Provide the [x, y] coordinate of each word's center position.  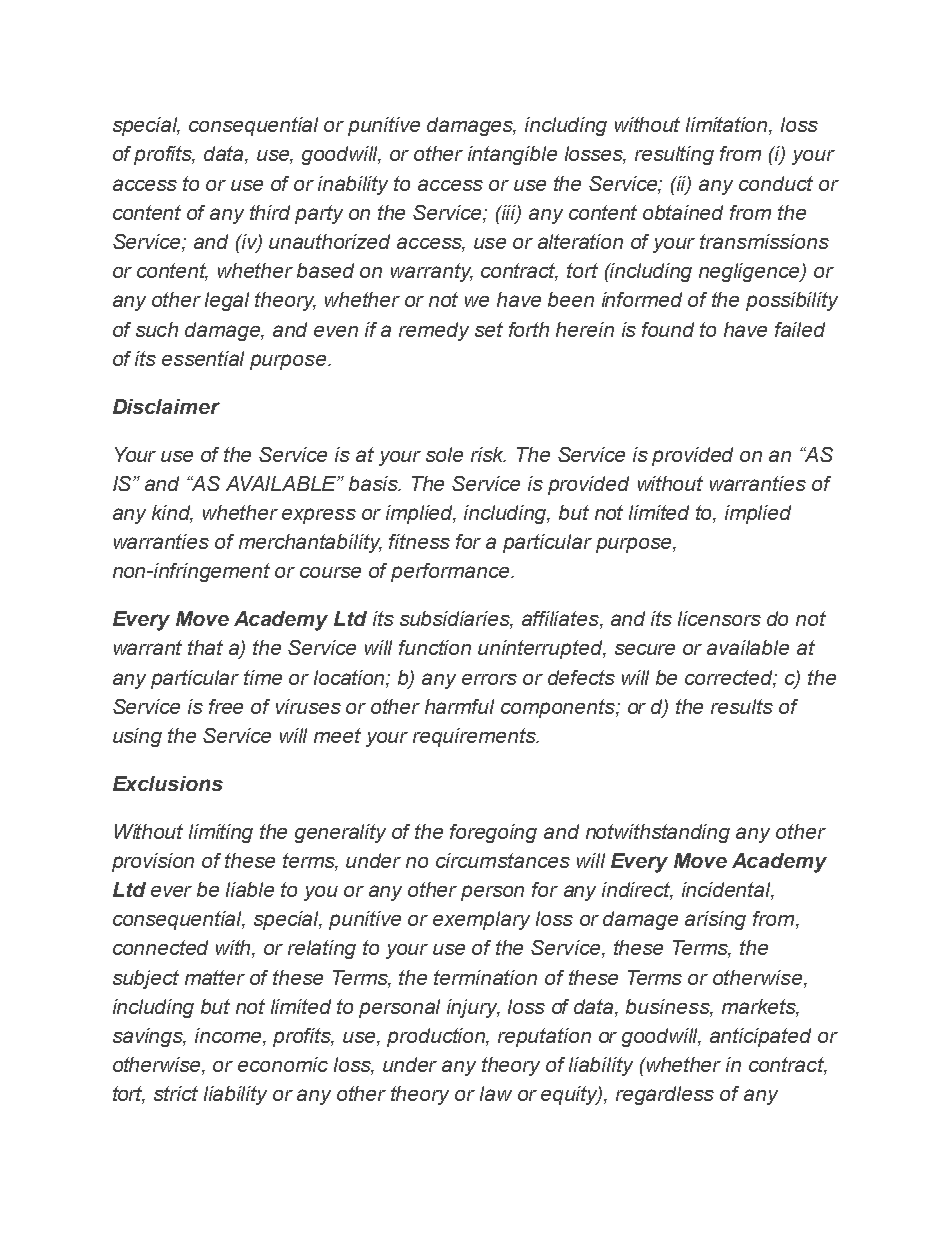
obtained [683, 212]
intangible [512, 155]
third [270, 212]
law [496, 1093]
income [229, 1037]
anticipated [760, 1037]
